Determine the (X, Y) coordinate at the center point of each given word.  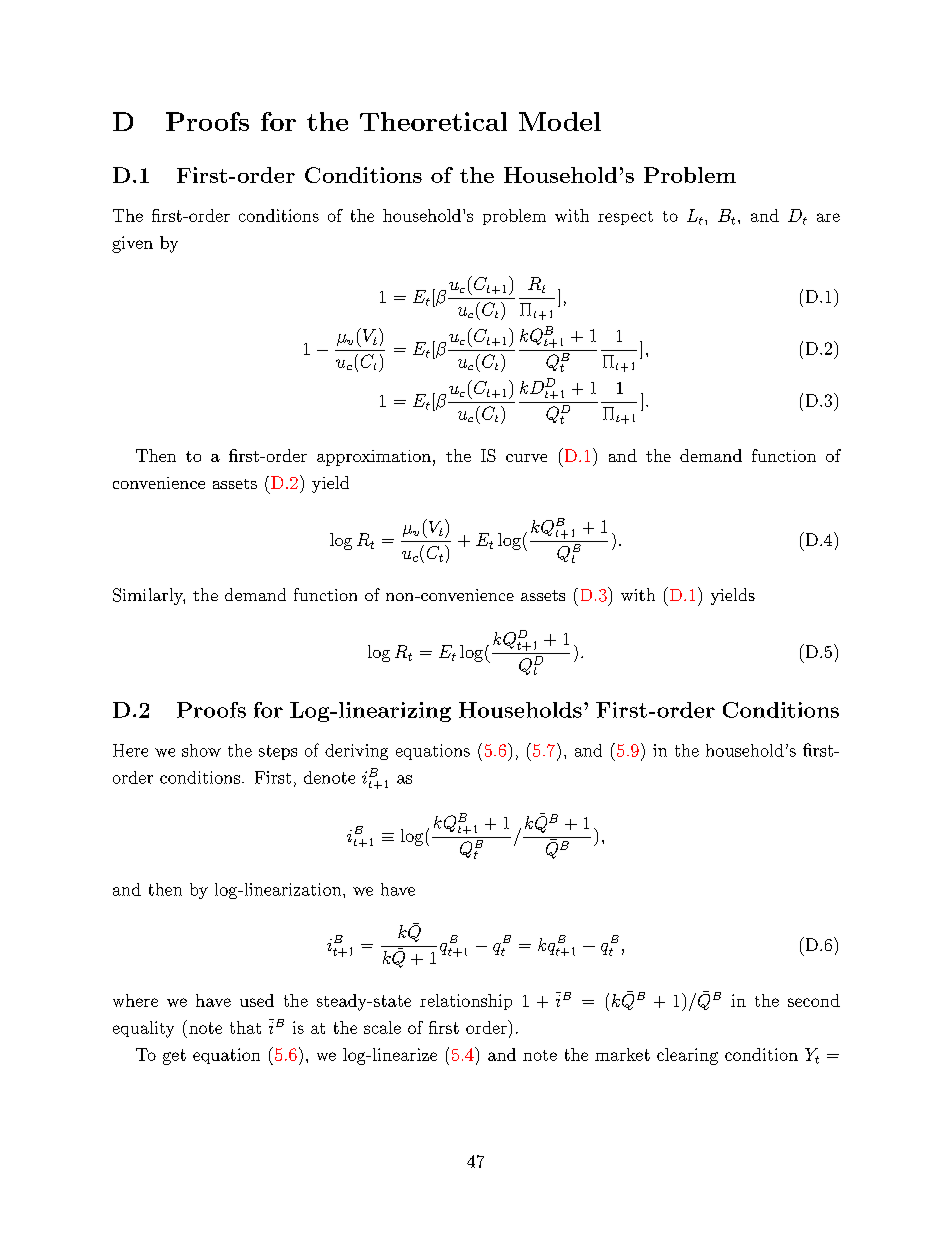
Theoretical (433, 121)
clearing (687, 1056)
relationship (466, 1002)
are (828, 217)
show (201, 750)
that (245, 1027)
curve (526, 458)
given (132, 244)
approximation (374, 458)
